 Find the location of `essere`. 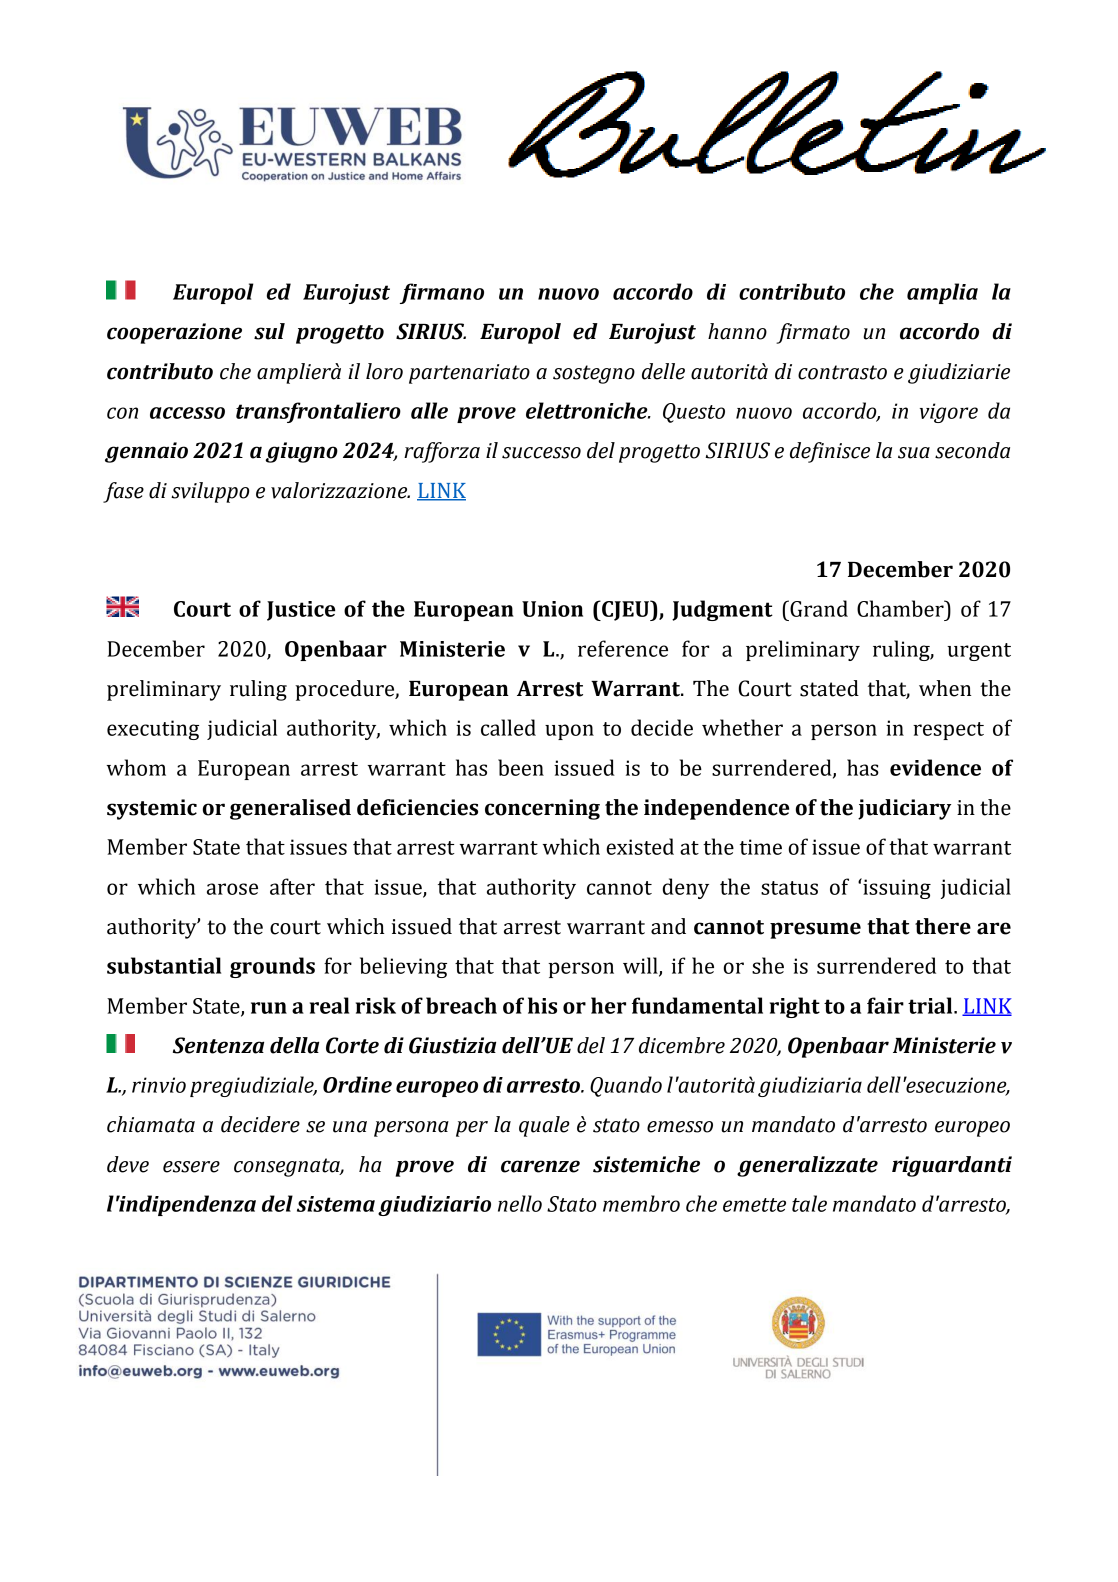

essere is located at coordinates (191, 1167).
